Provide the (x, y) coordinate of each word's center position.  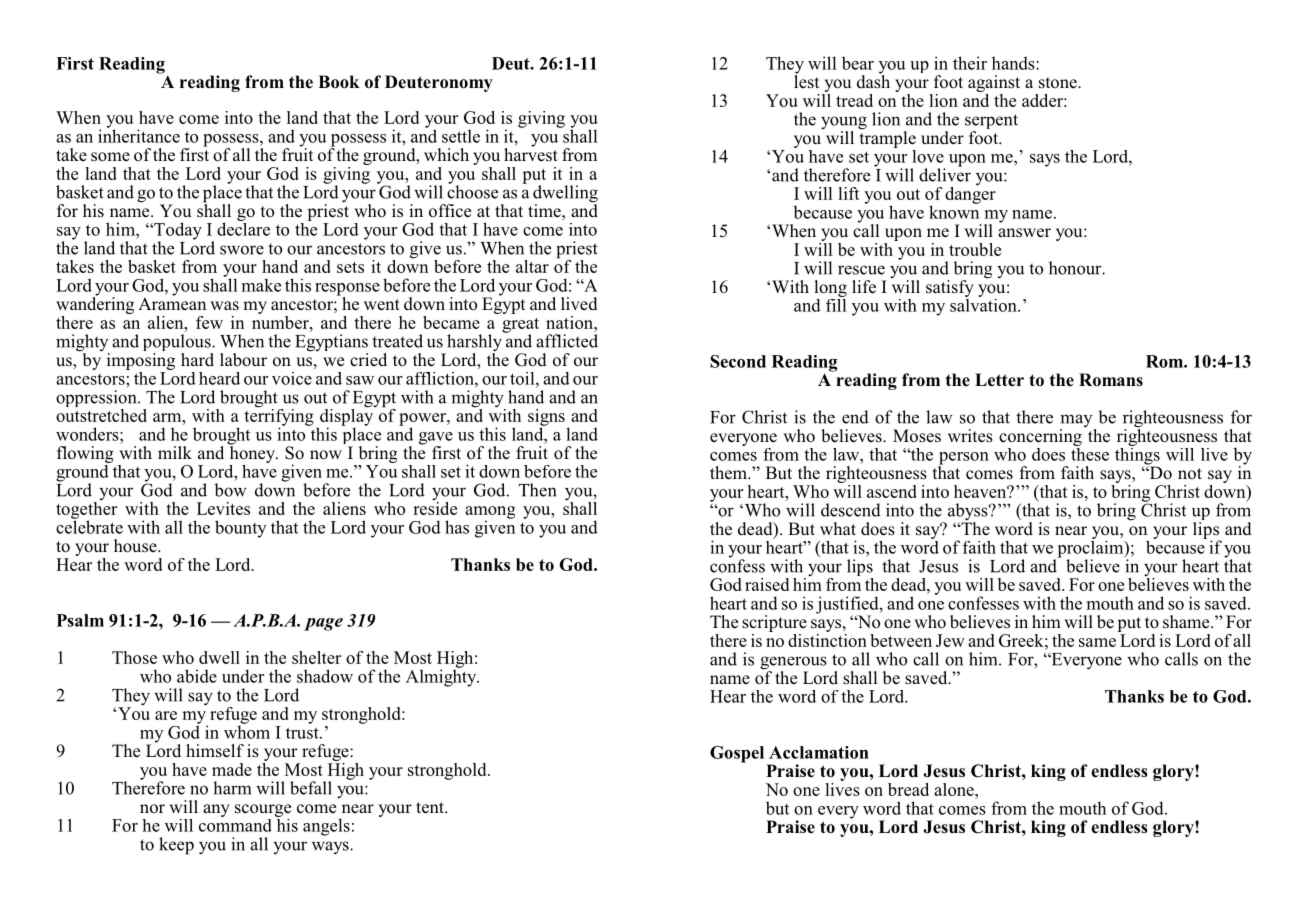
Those (134, 657)
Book (339, 82)
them (729, 473)
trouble (975, 249)
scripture (774, 625)
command (235, 824)
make (261, 285)
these (1090, 453)
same (1097, 642)
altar (532, 266)
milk (175, 452)
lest (806, 81)
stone (1059, 83)
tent (431, 808)
